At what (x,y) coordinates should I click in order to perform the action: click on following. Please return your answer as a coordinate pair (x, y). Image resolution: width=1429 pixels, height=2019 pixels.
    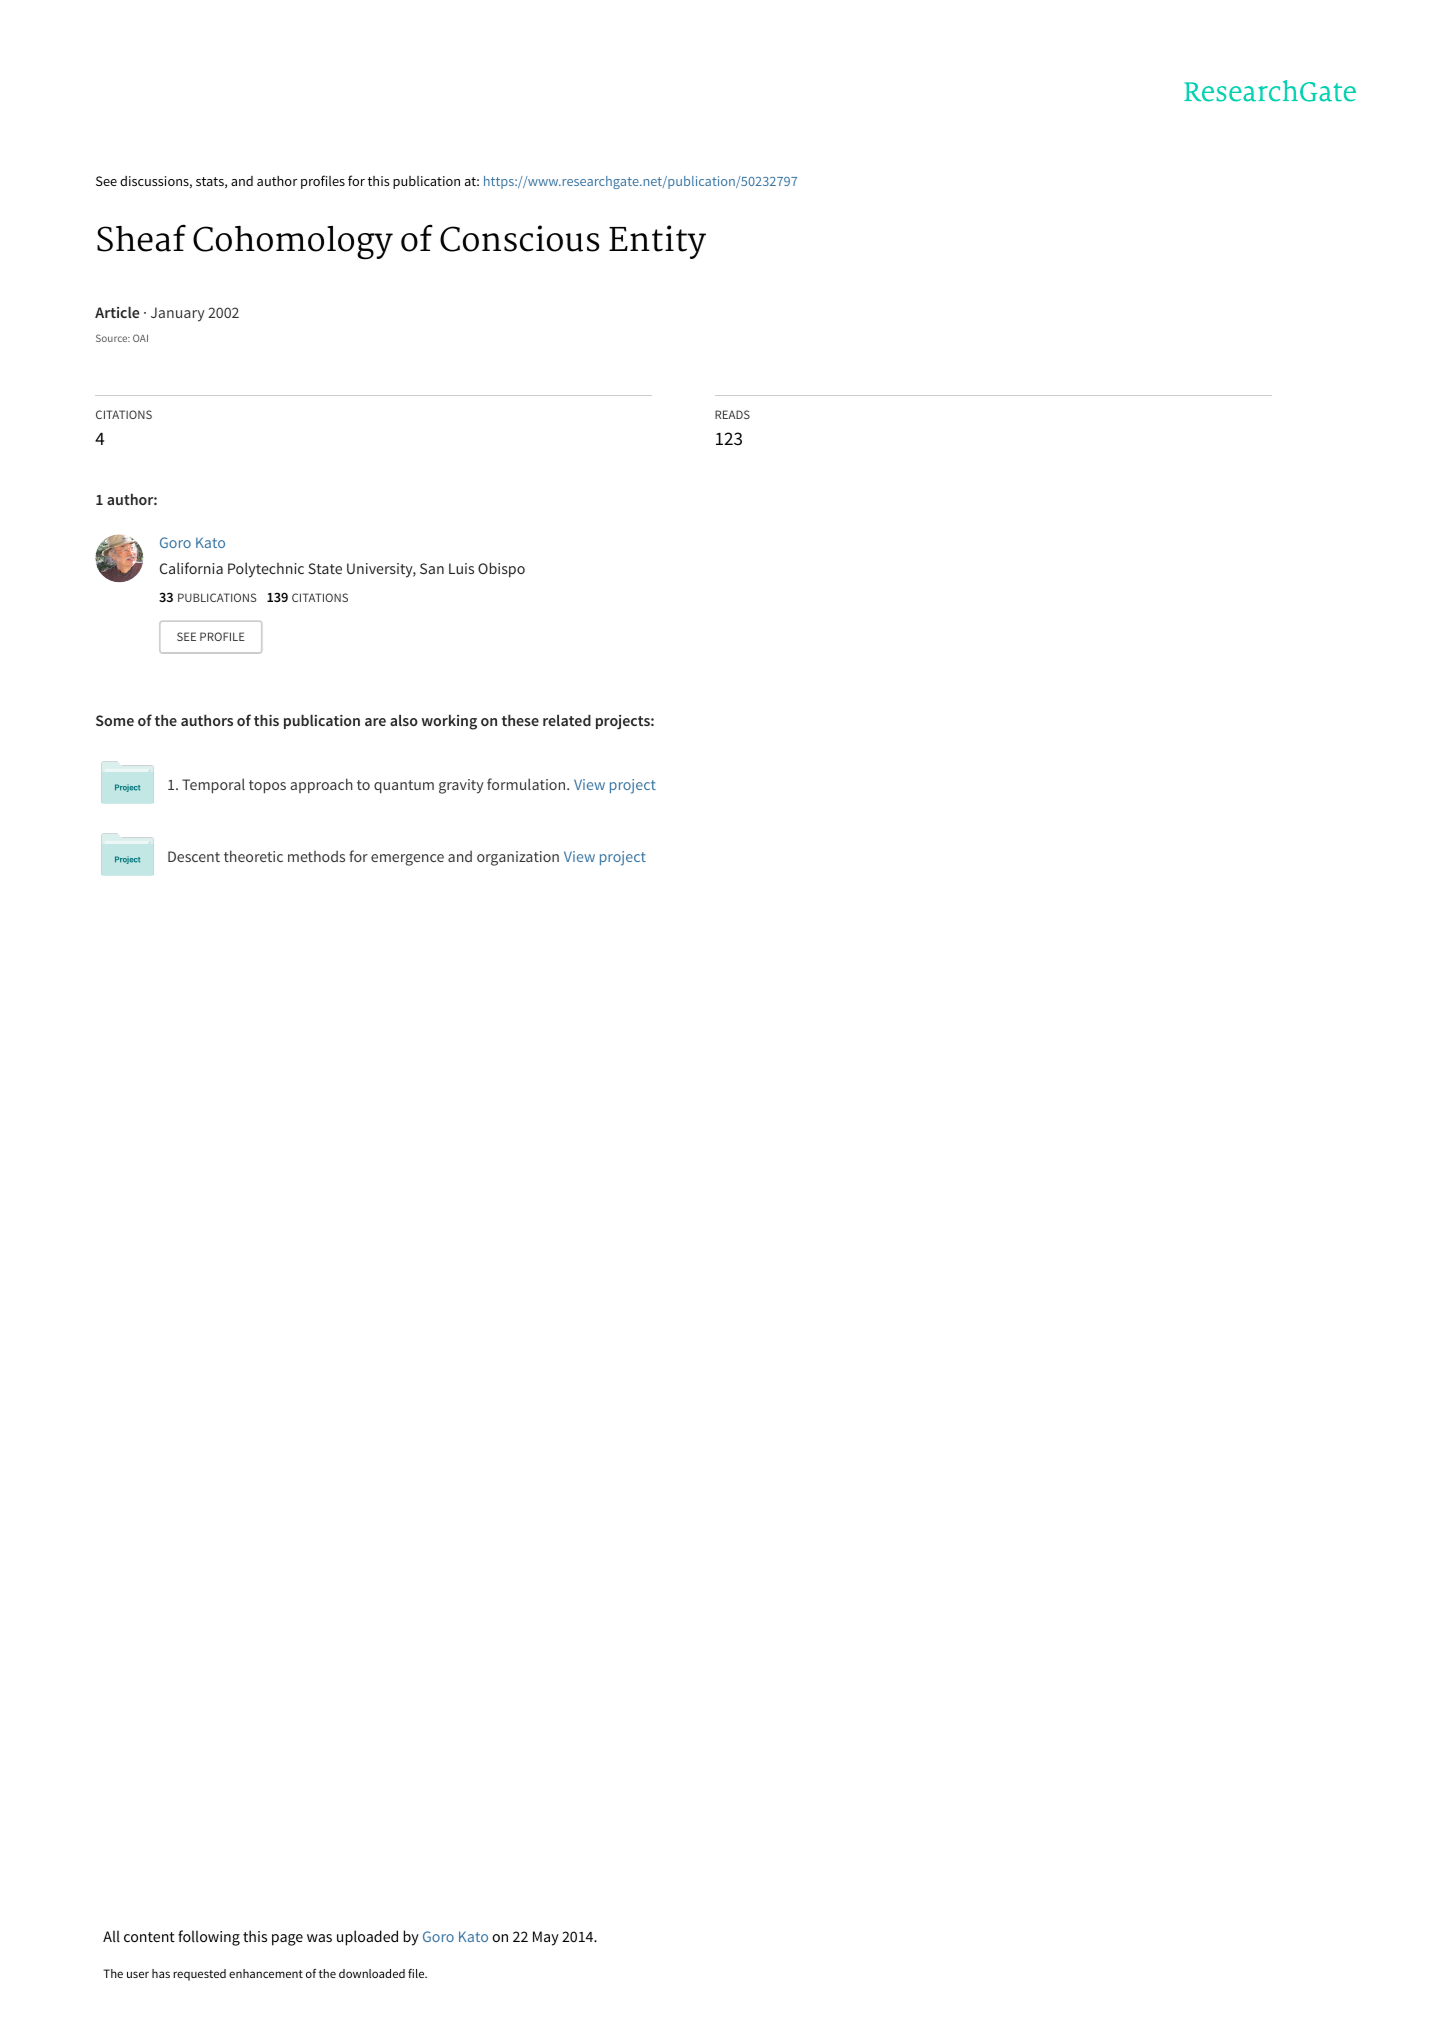
    Looking at the image, I should click on (209, 1938).
